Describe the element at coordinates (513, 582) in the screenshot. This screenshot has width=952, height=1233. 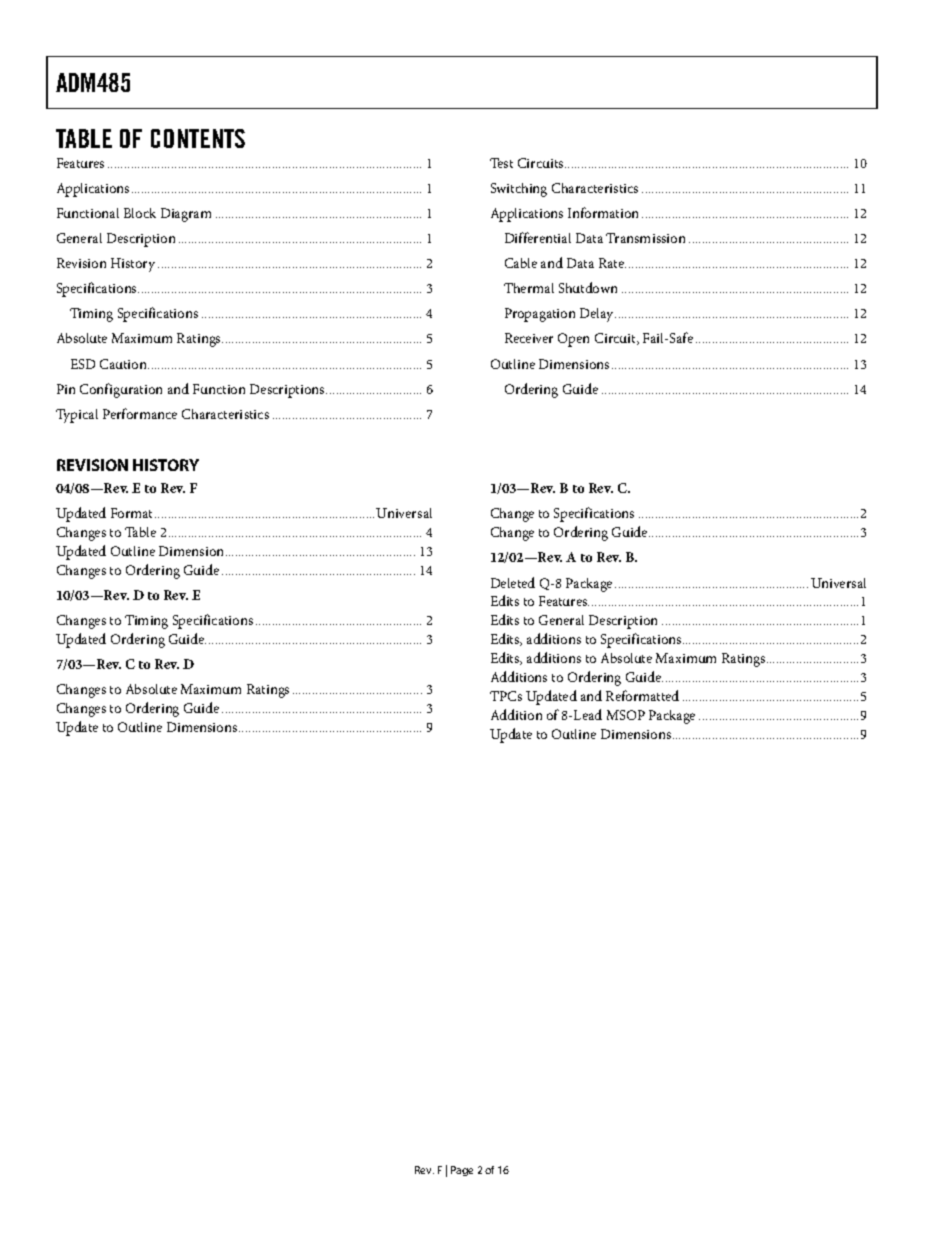
I see `Deleted` at that location.
